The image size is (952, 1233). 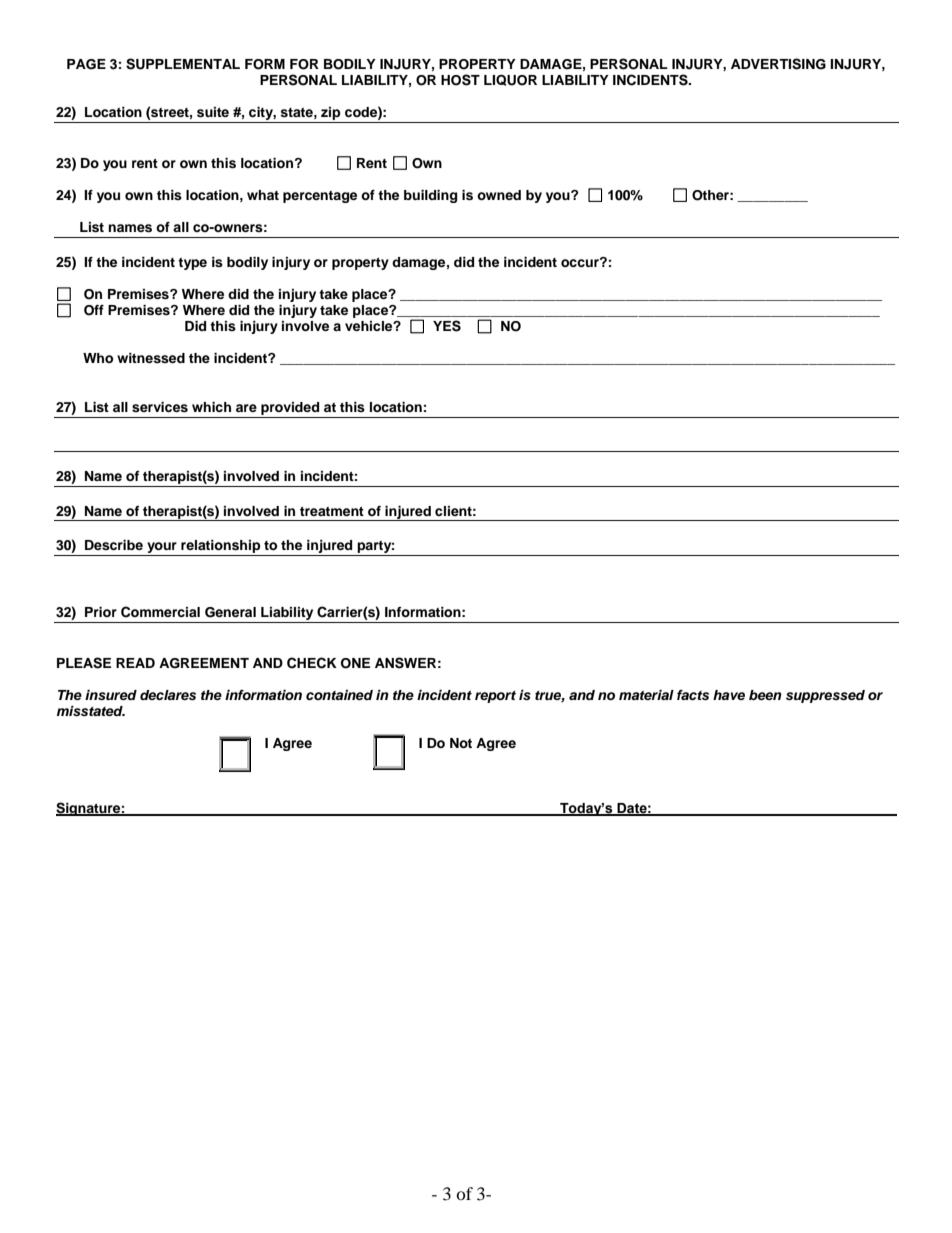 What do you see at coordinates (332, 511) in the screenshot?
I see `treatment` at bounding box center [332, 511].
